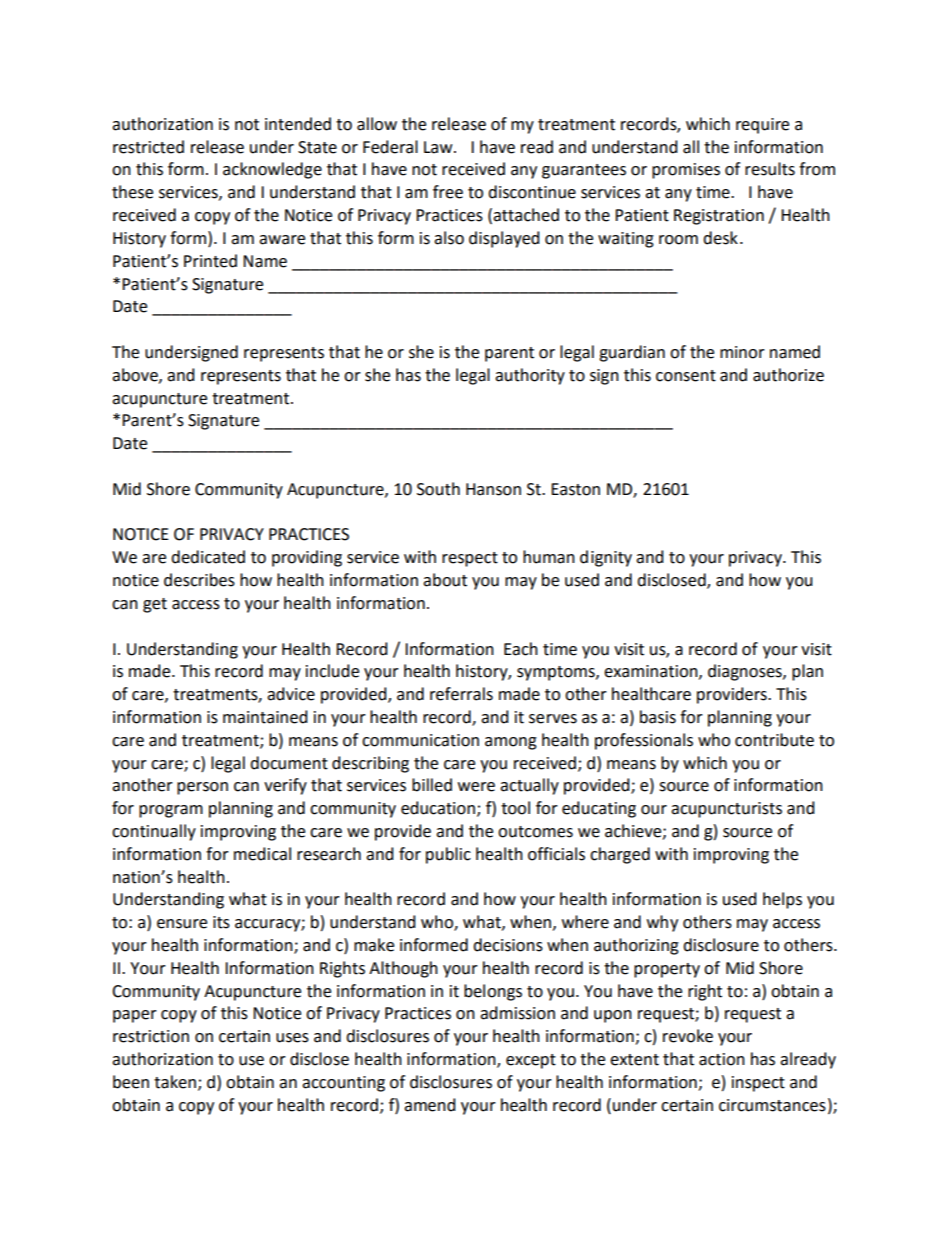  Describe the element at coordinates (476, 787) in the screenshot. I see `were` at that location.
